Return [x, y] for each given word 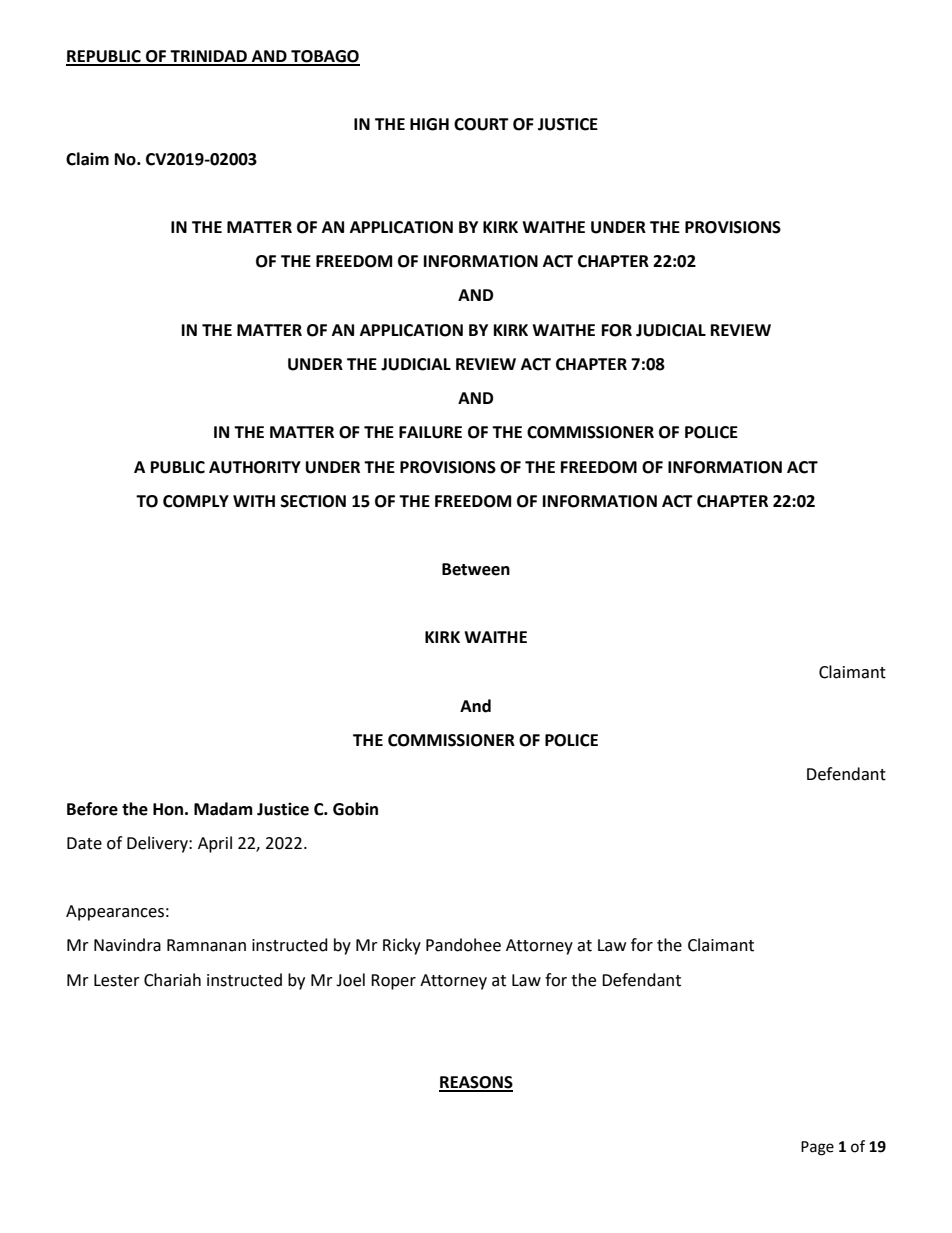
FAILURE [430, 432]
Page [817, 1148]
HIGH [429, 124]
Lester [117, 980]
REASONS [476, 1083]
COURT [481, 124]
